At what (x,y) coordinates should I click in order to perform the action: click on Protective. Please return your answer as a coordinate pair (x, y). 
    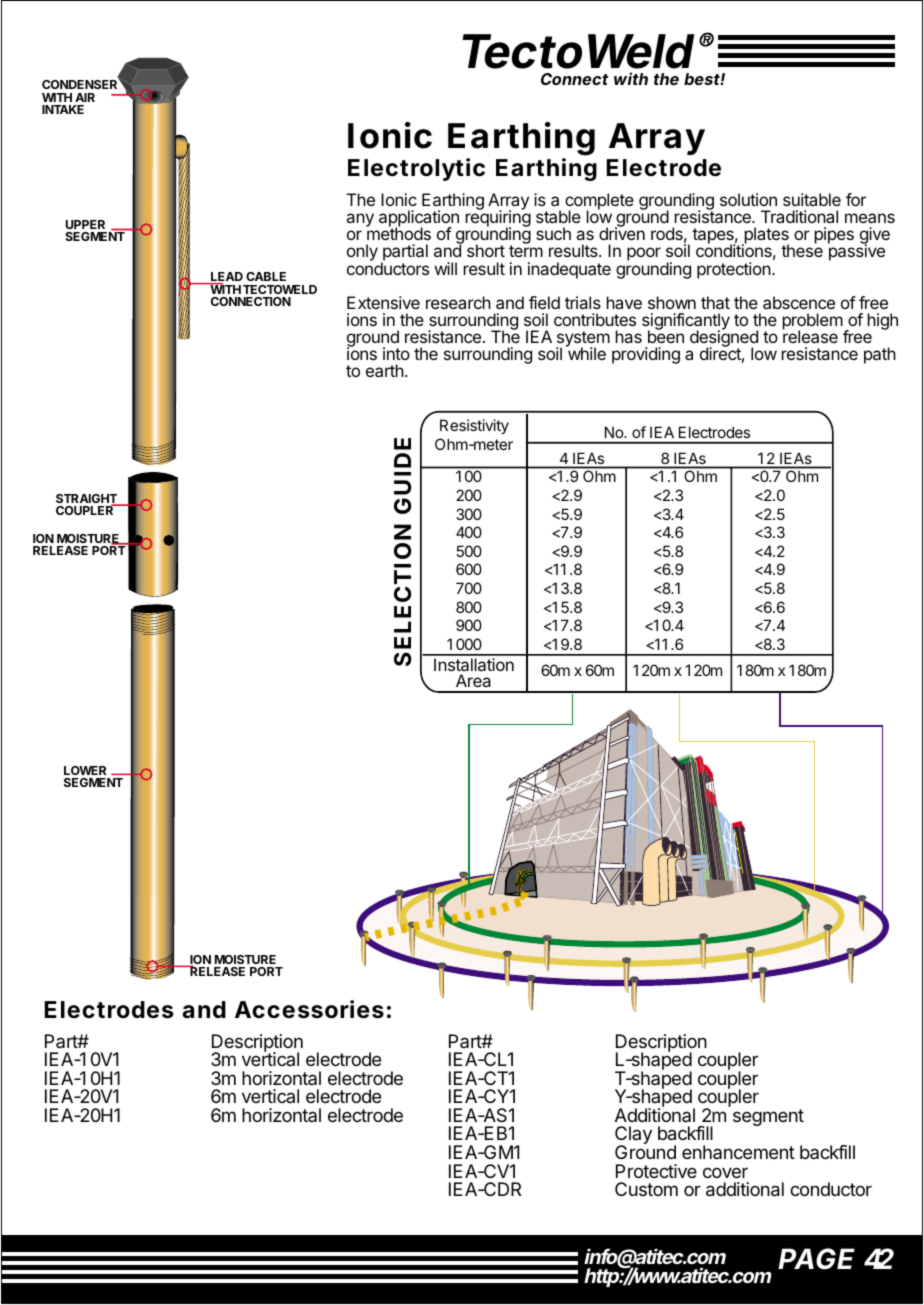
    Looking at the image, I should click on (656, 1171).
